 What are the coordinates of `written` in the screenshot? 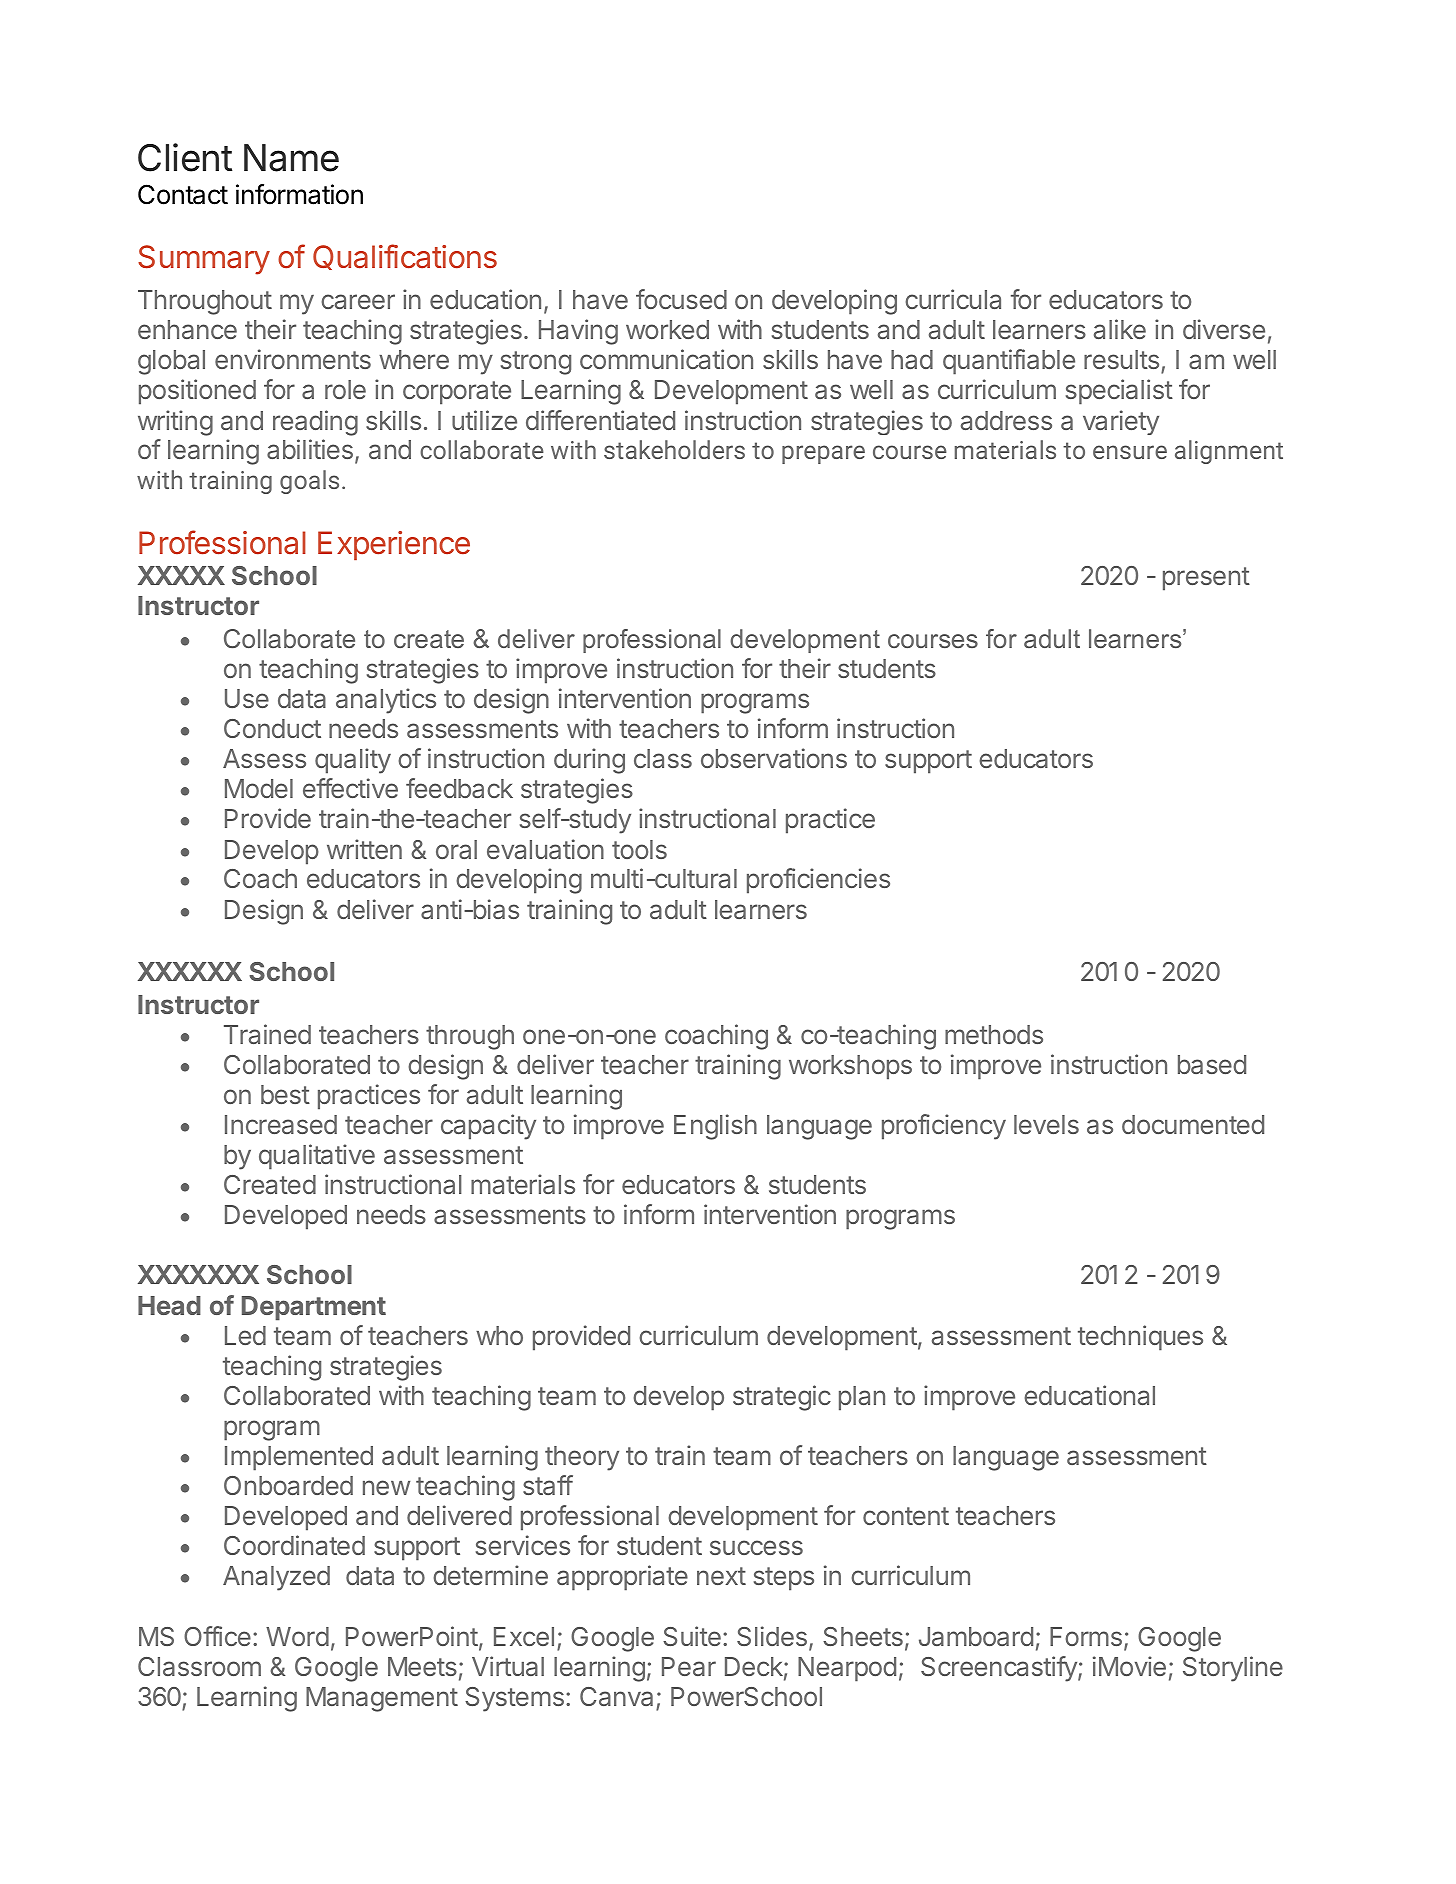 It's located at (364, 849).
